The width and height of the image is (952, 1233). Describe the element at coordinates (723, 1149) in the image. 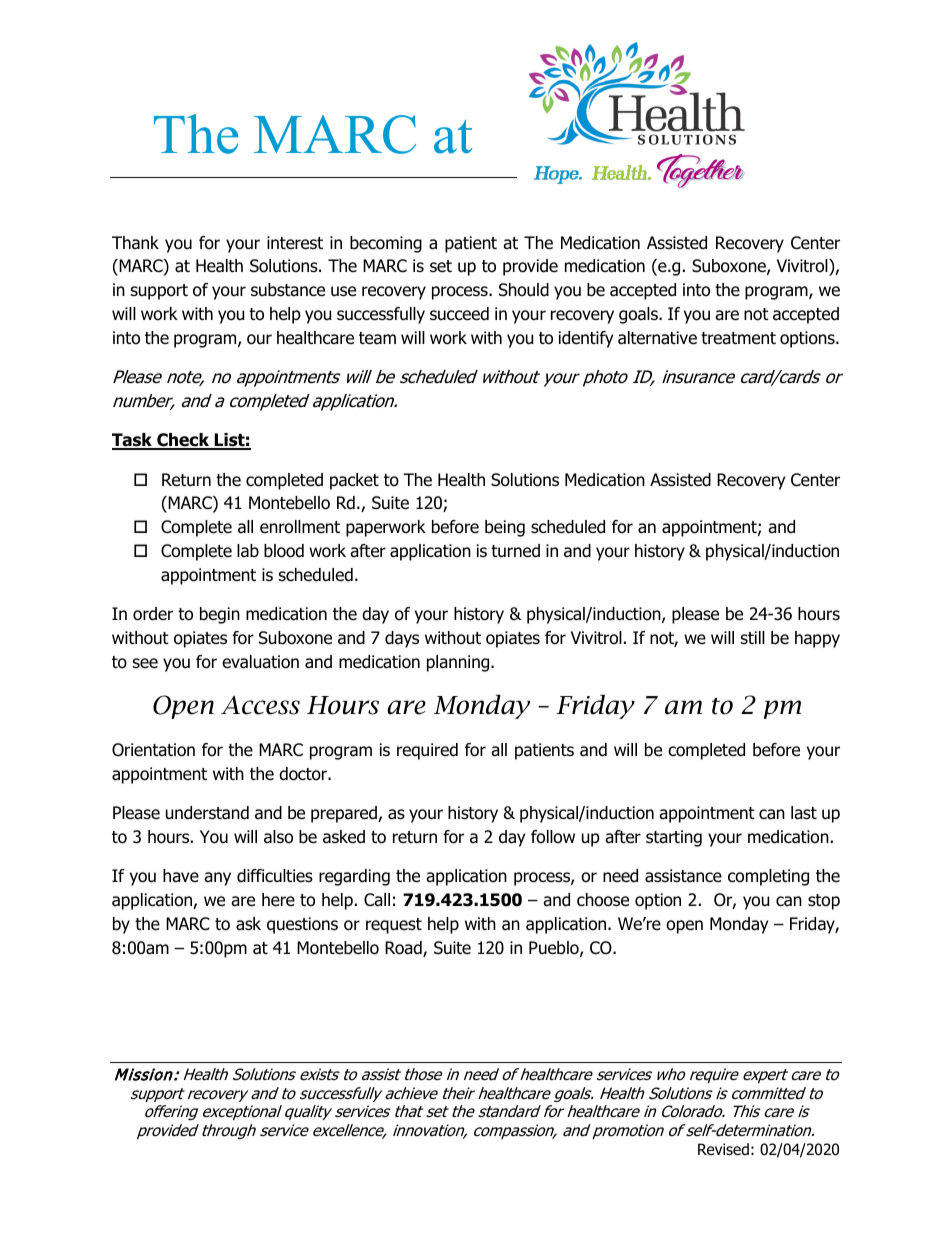

I see `Revised` at that location.
